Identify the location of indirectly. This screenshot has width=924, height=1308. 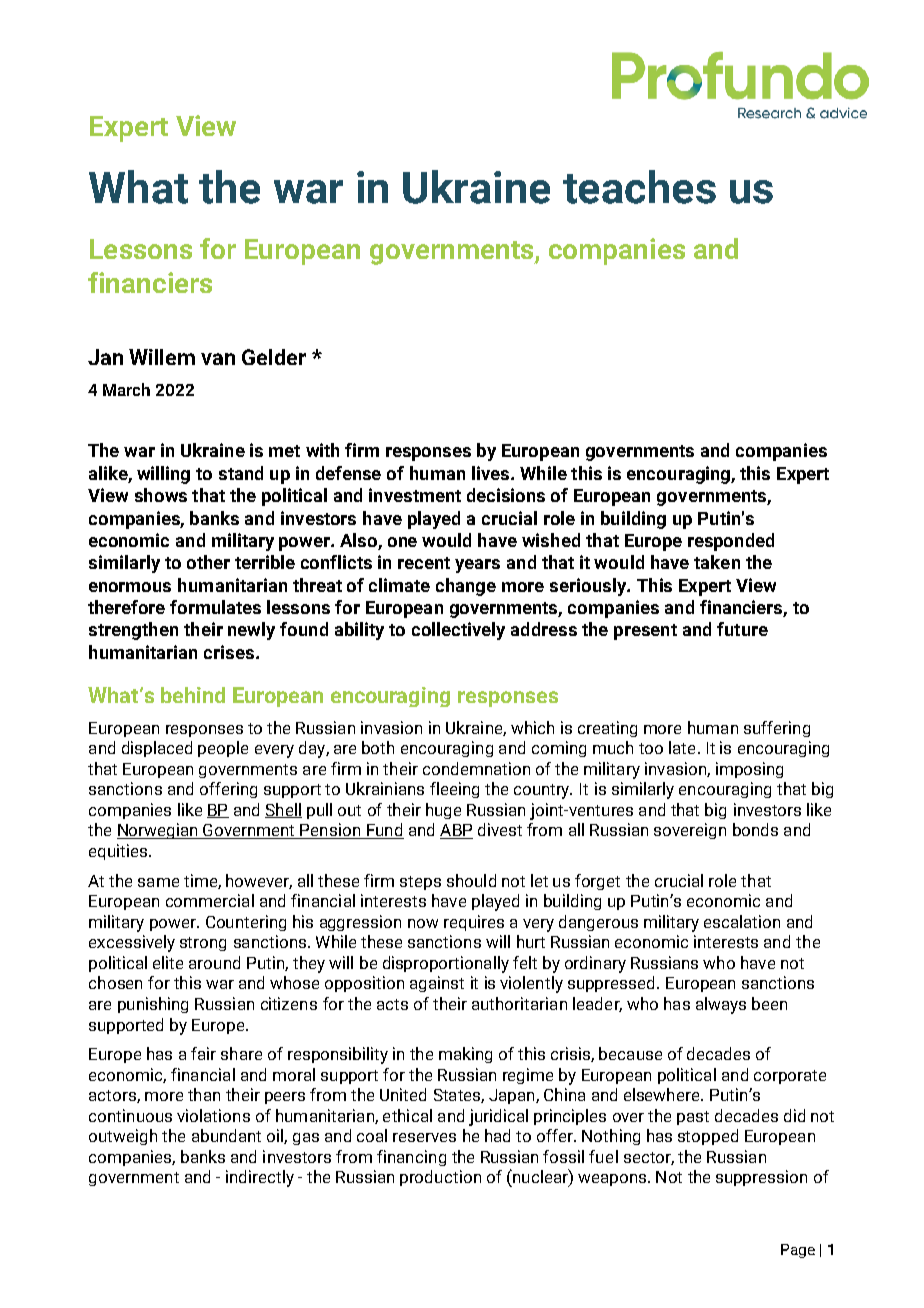
(260, 1178).
